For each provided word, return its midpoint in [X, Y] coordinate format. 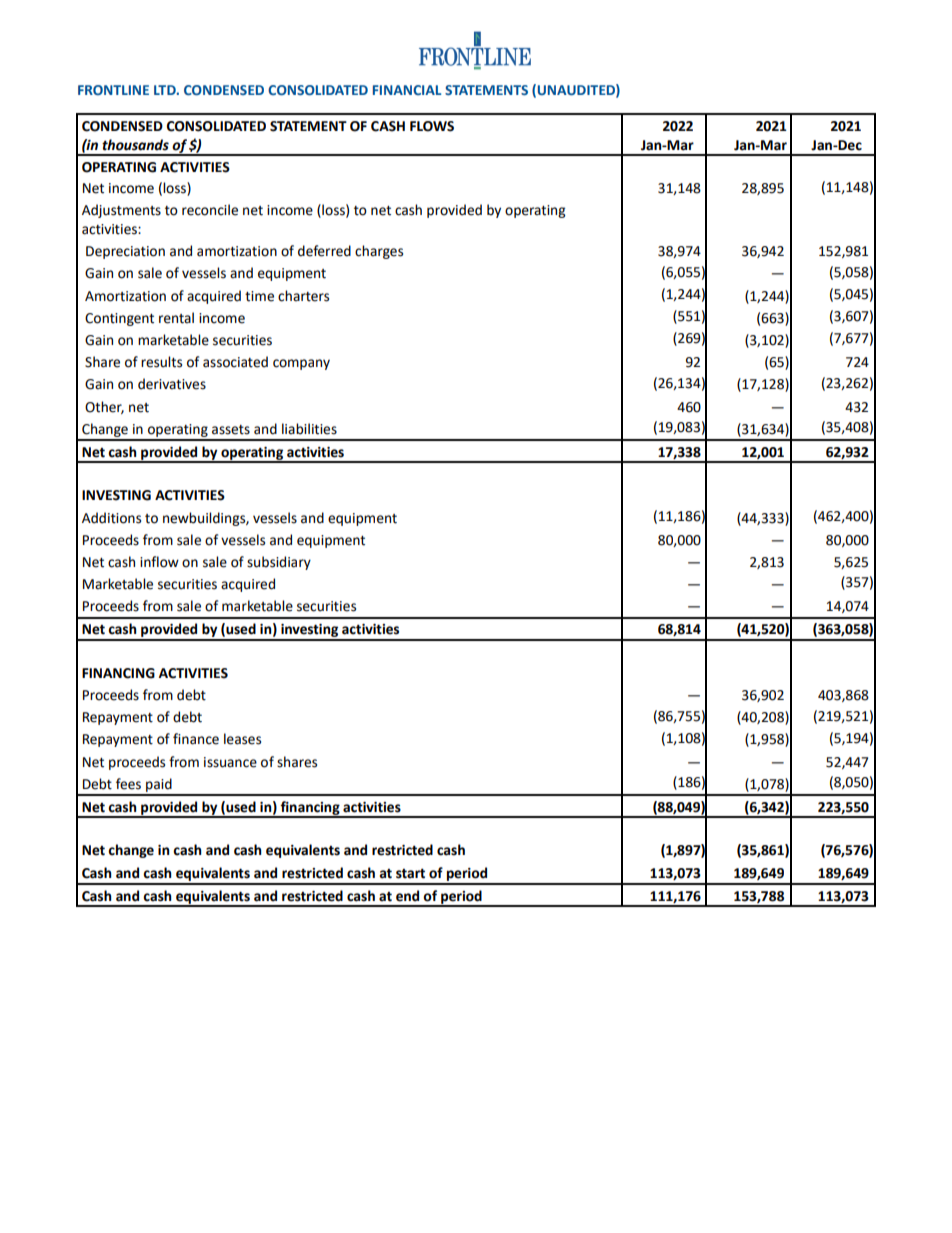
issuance [230, 762]
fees [128, 784]
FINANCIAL [407, 90]
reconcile [210, 210]
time [259, 296]
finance [196, 739]
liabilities [309, 429]
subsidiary [279, 563]
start [410, 873]
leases [242, 739]
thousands [135, 145]
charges [379, 252]
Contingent [119, 319]
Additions [111, 518]
